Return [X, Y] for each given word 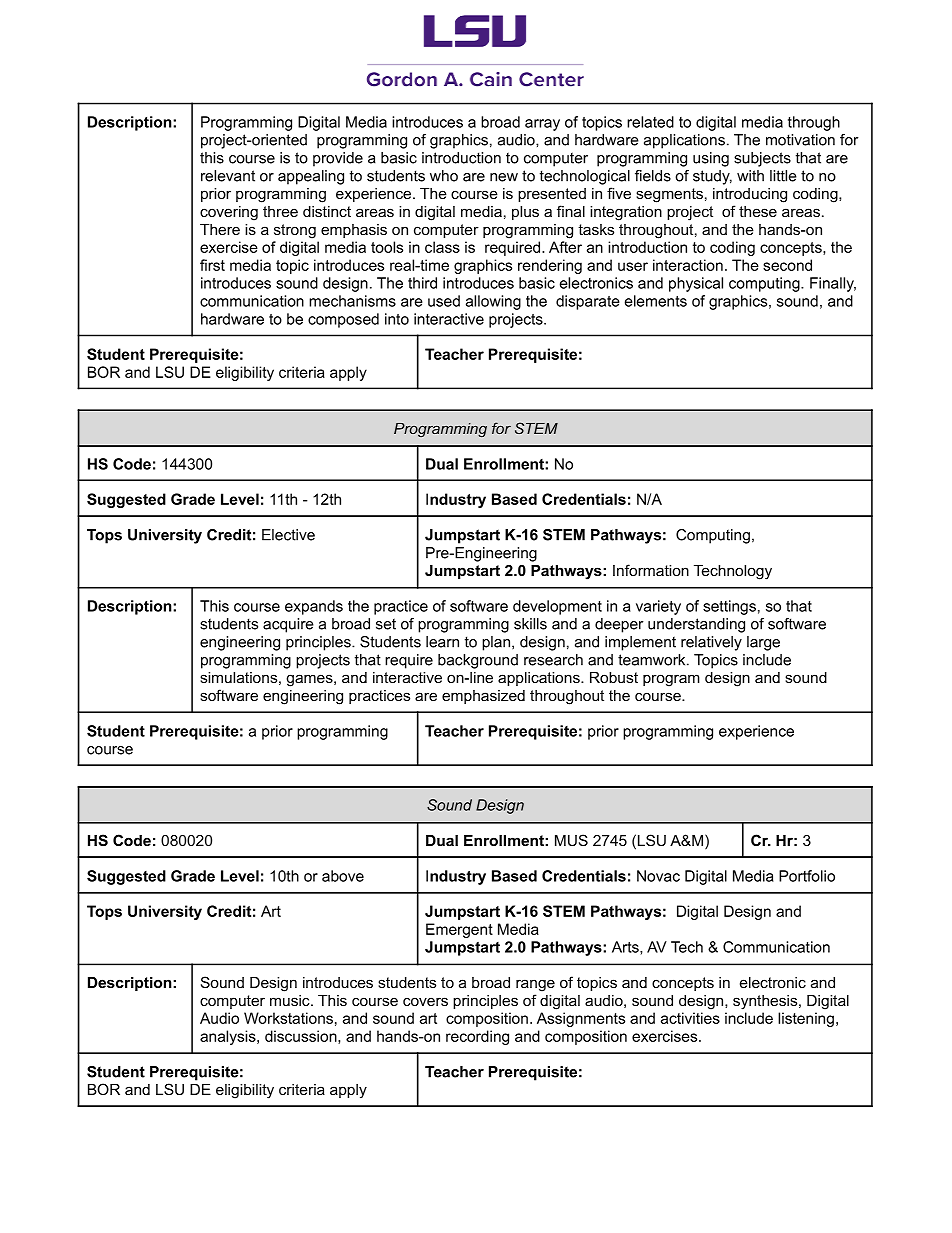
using [711, 159]
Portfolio [807, 876]
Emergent [459, 930]
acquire [288, 625]
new [504, 177]
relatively [711, 643]
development [557, 607]
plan [496, 643]
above [343, 876]
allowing [493, 302]
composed [343, 320]
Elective [288, 535]
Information [651, 570]
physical [696, 284]
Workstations [288, 1018]
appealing [311, 177]
